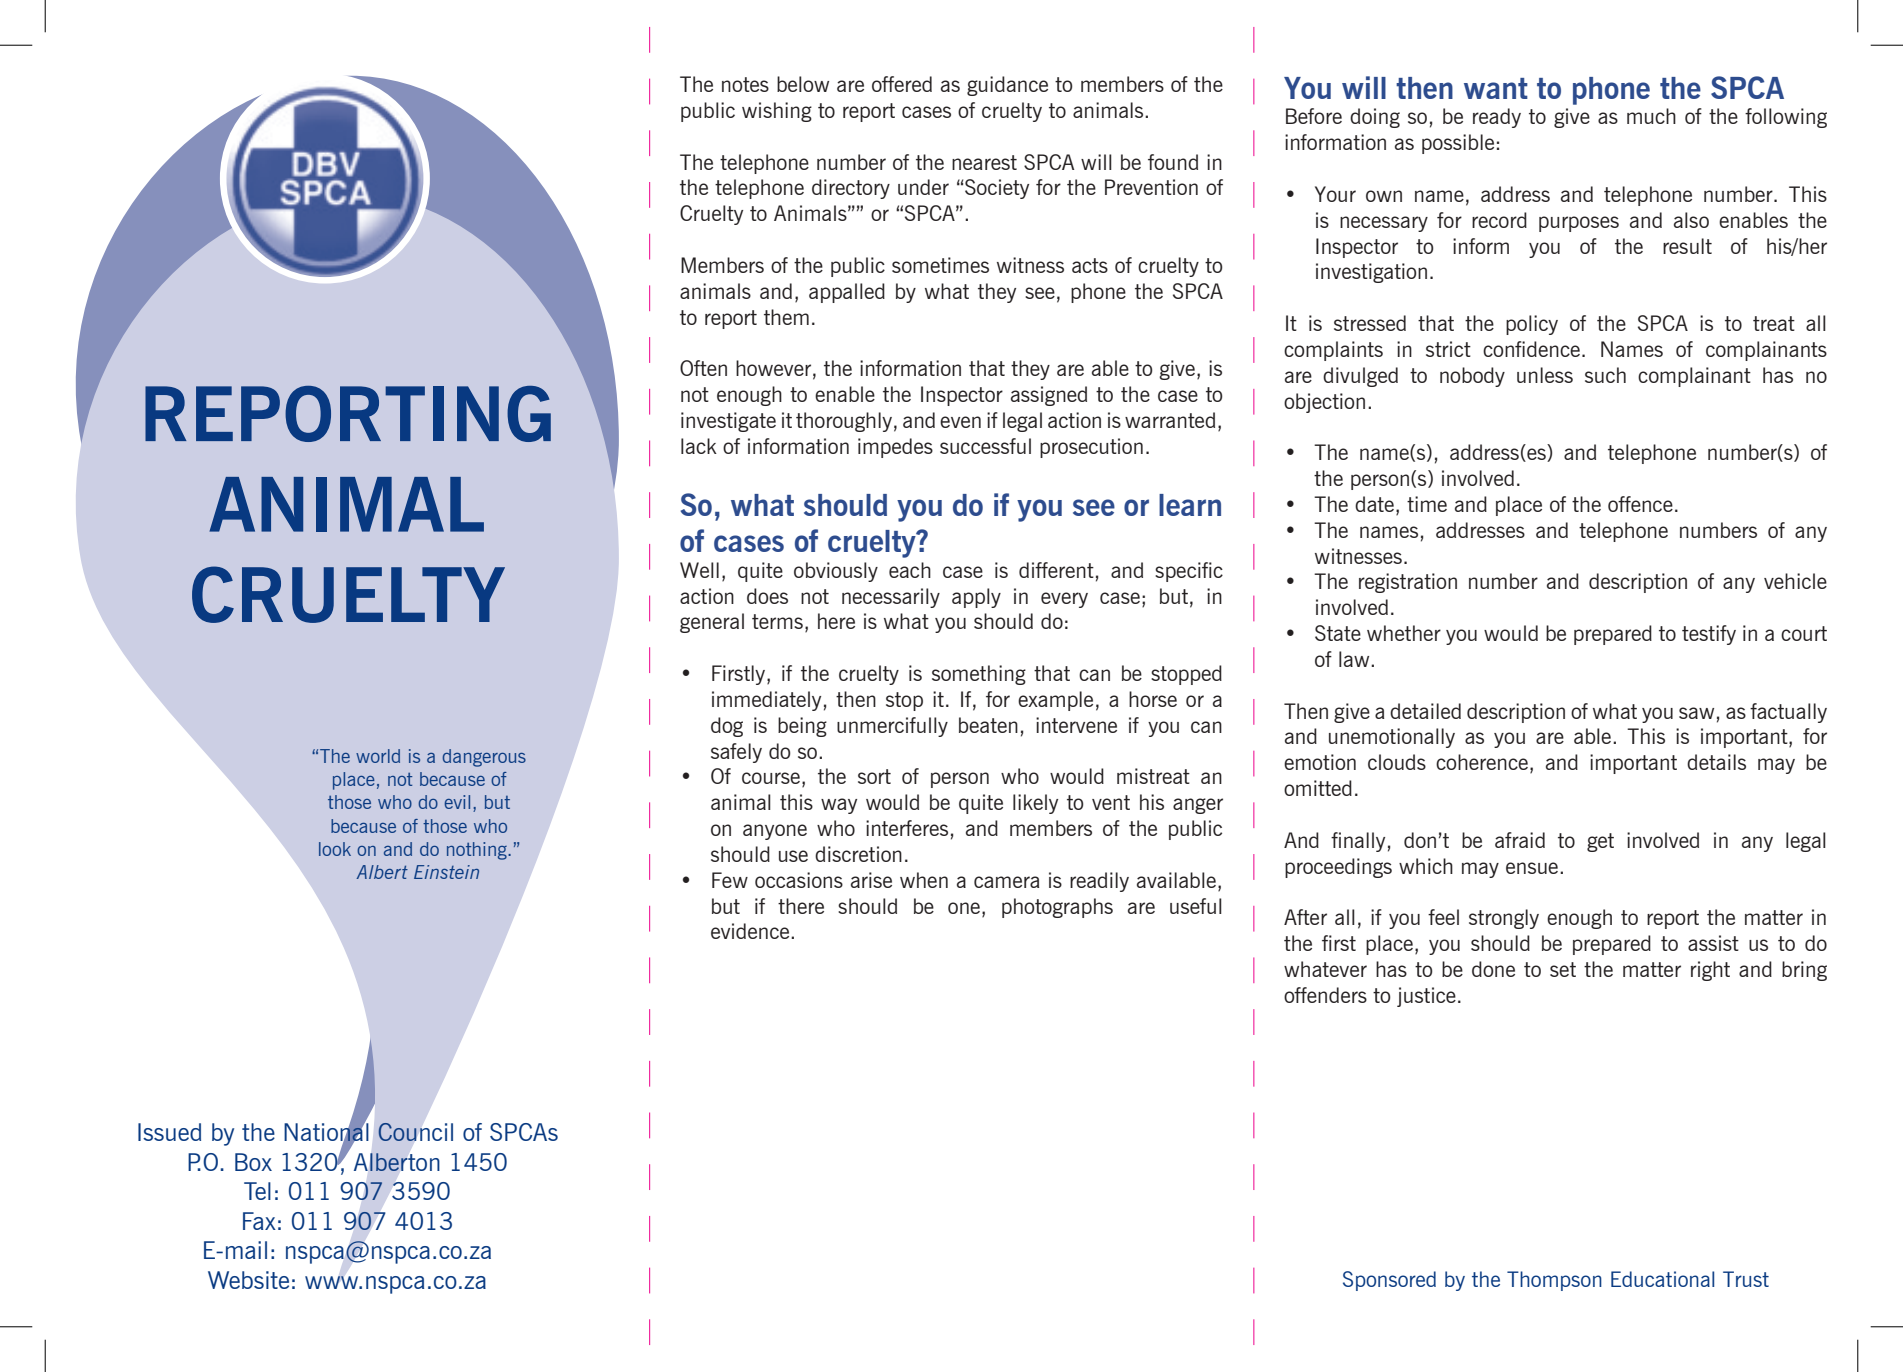 The image size is (1903, 1372). Describe the element at coordinates (1035, 804) in the screenshot. I see `likely` at that location.
